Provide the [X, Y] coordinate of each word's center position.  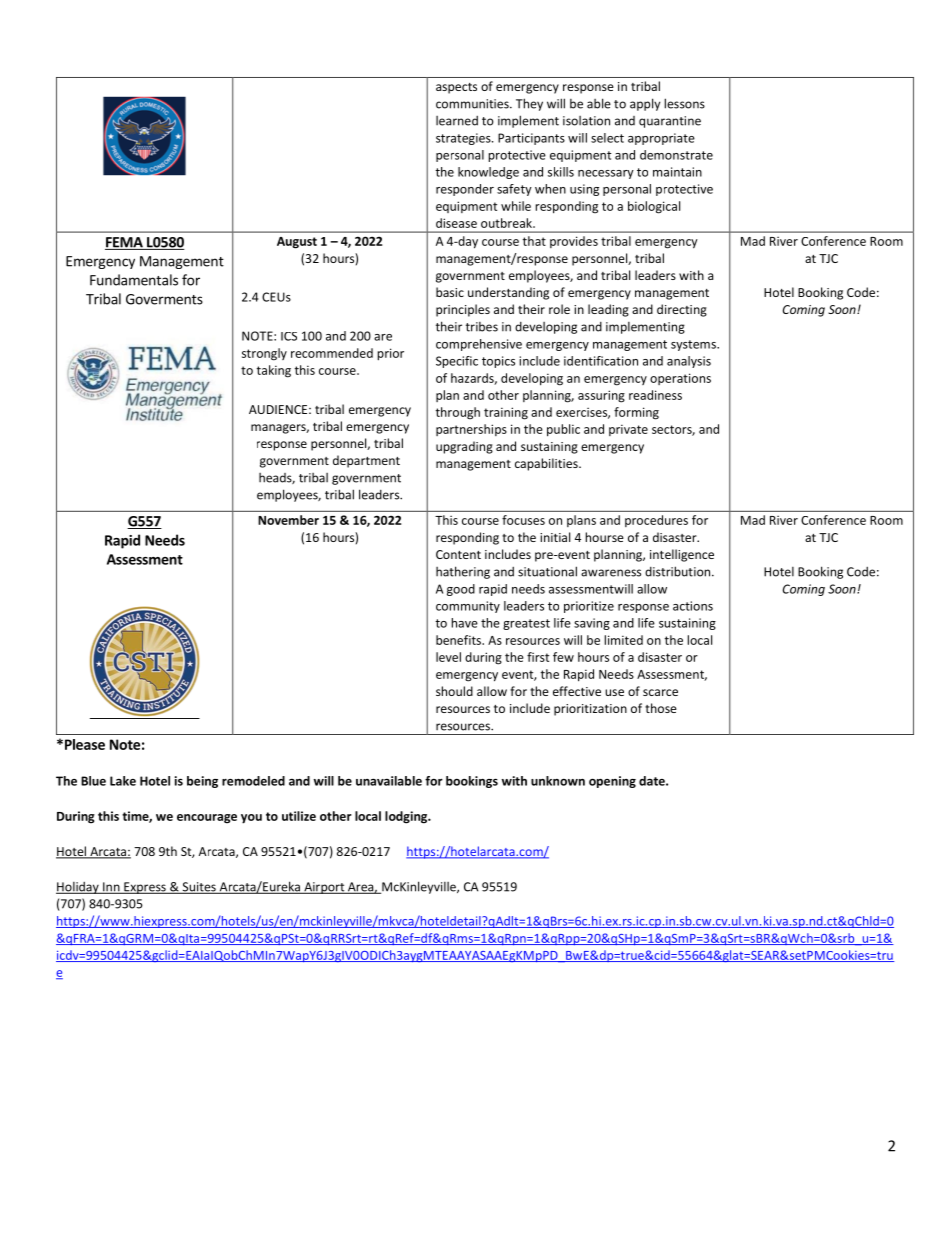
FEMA [125, 243]
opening [612, 782]
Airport [324, 888]
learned [457, 121]
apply [645, 104]
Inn [111, 888]
